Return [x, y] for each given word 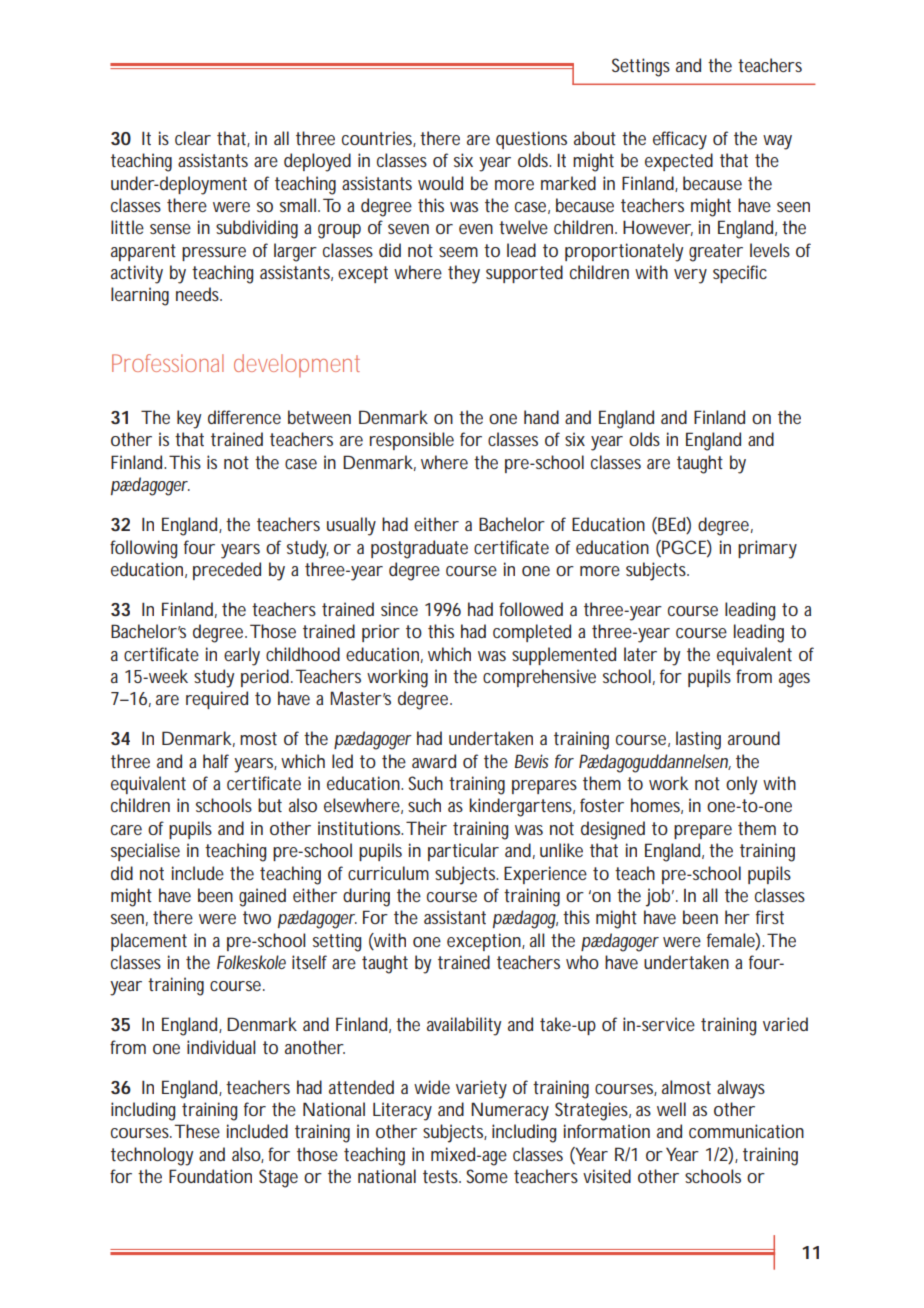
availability [464, 1026]
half [216, 761]
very [690, 276]
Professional [168, 363]
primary [767, 549]
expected [679, 162]
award [434, 761]
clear [193, 138]
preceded [227, 571]
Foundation [210, 1176]
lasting [698, 740]
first [770, 917]
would [440, 183]
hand [541, 417]
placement [149, 942]
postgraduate [419, 549]
